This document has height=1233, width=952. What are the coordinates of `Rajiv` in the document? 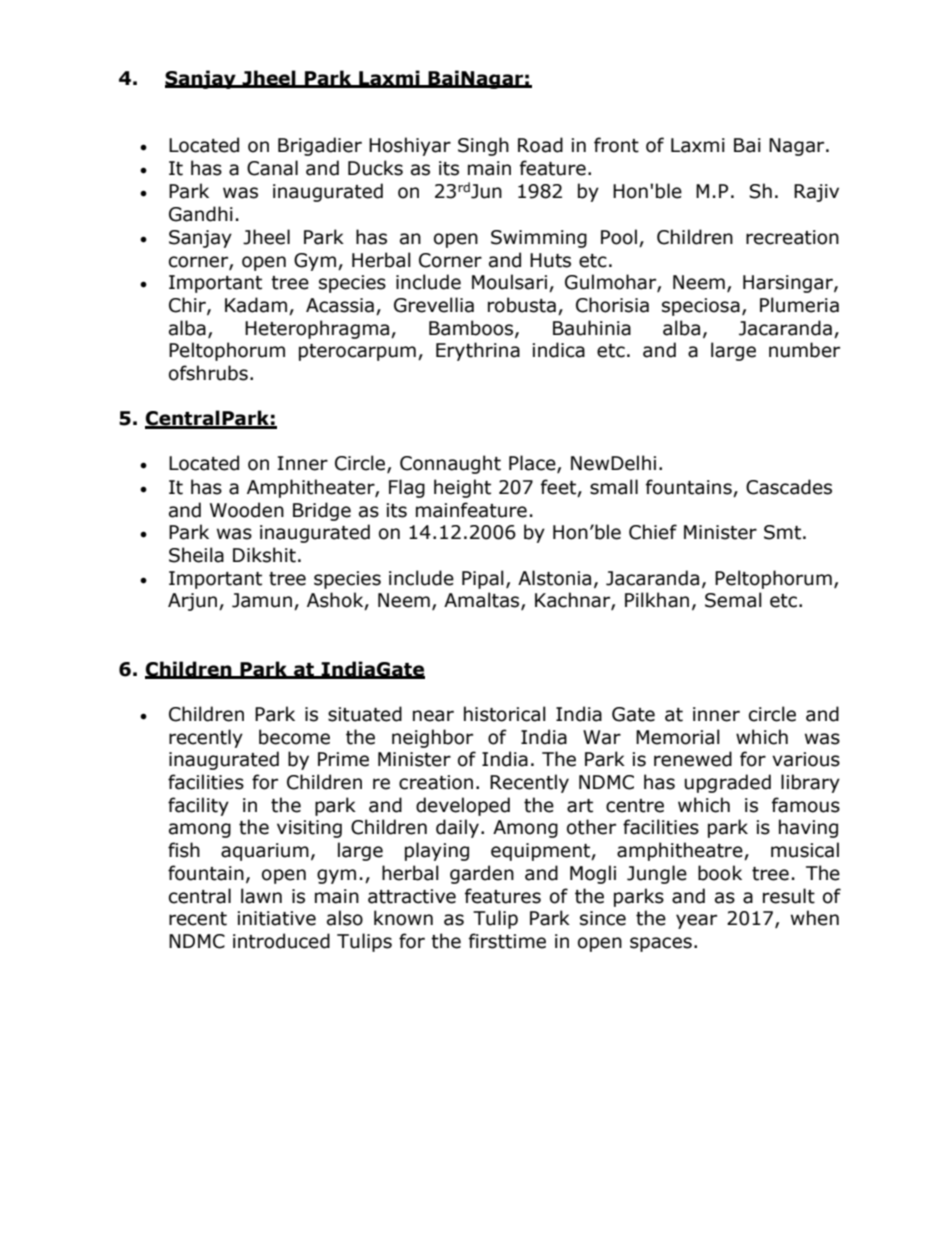 It's located at (816, 193).
